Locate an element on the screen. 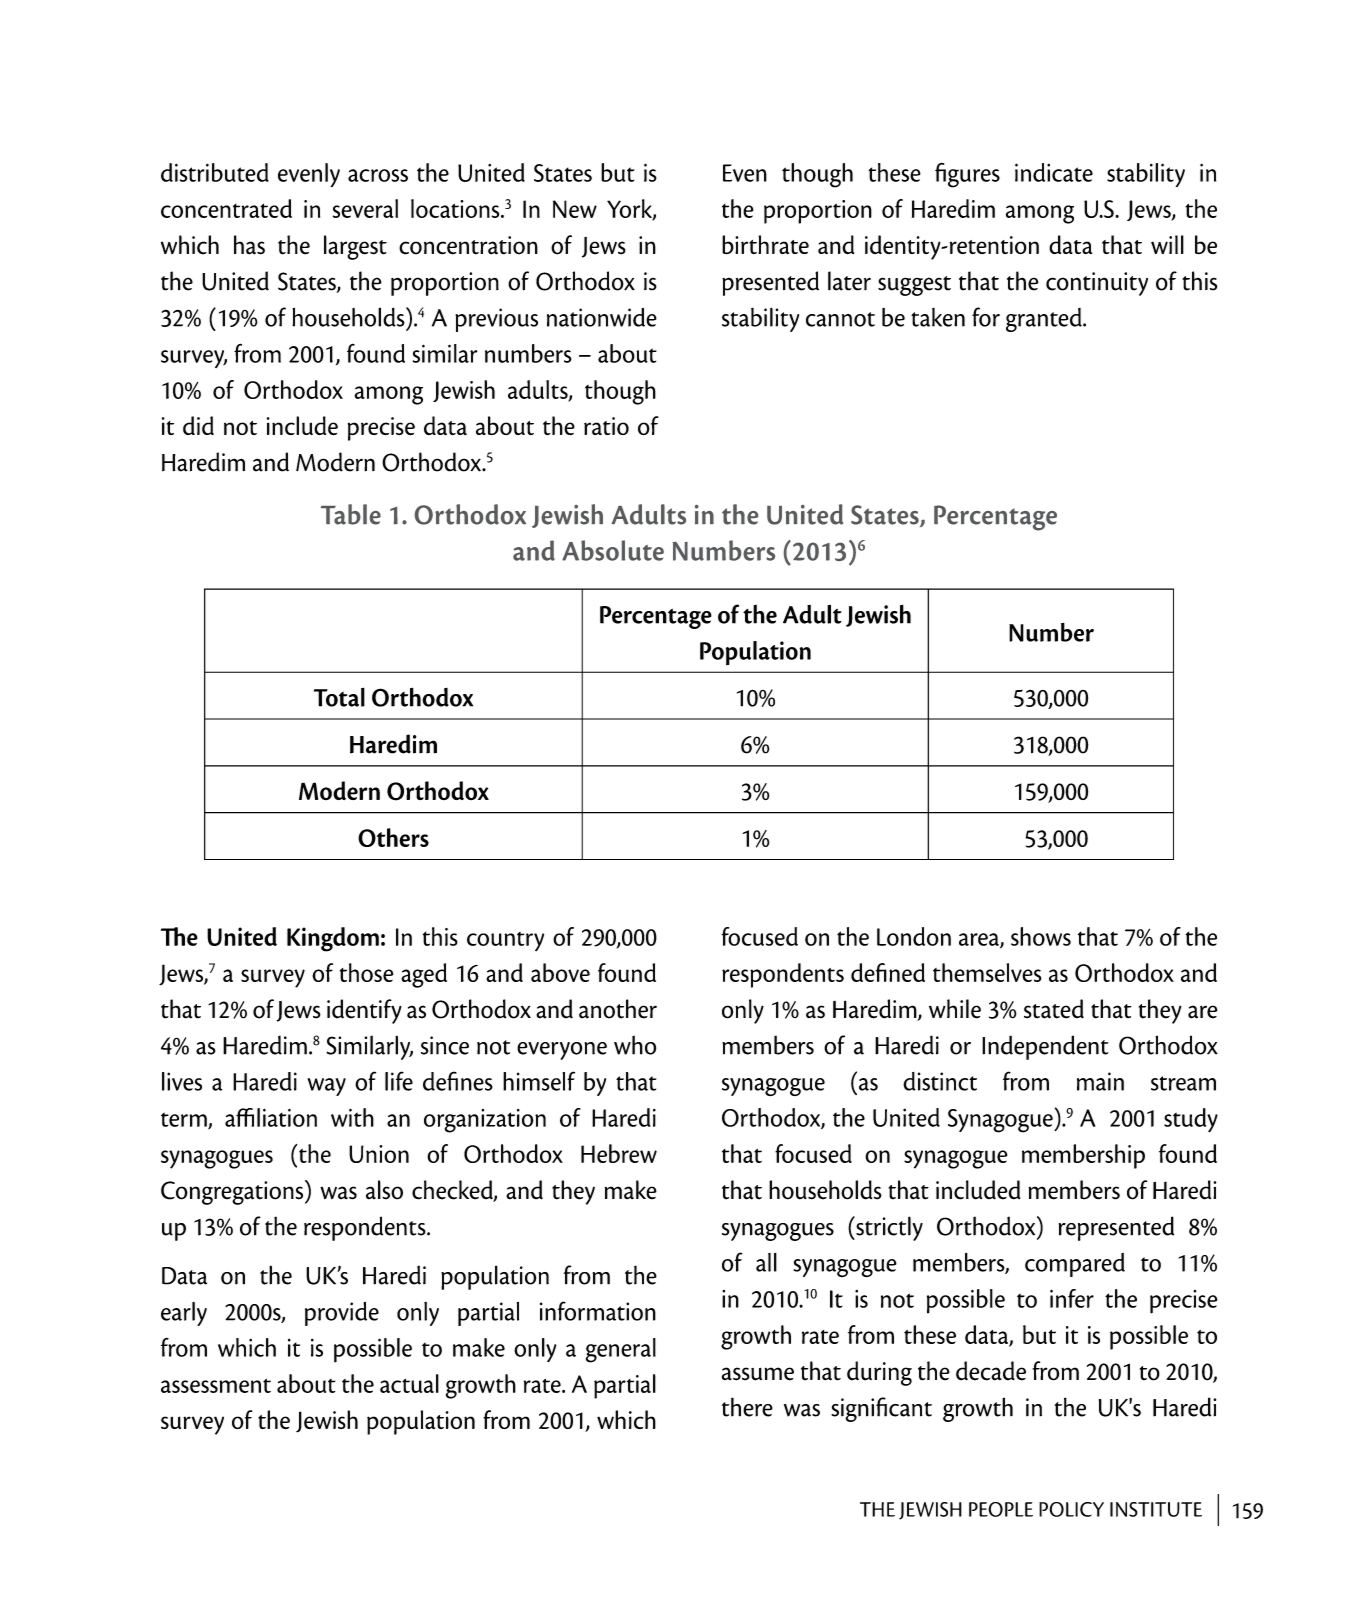 This screenshot has width=1346, height=1603. those is located at coordinates (366, 972).
